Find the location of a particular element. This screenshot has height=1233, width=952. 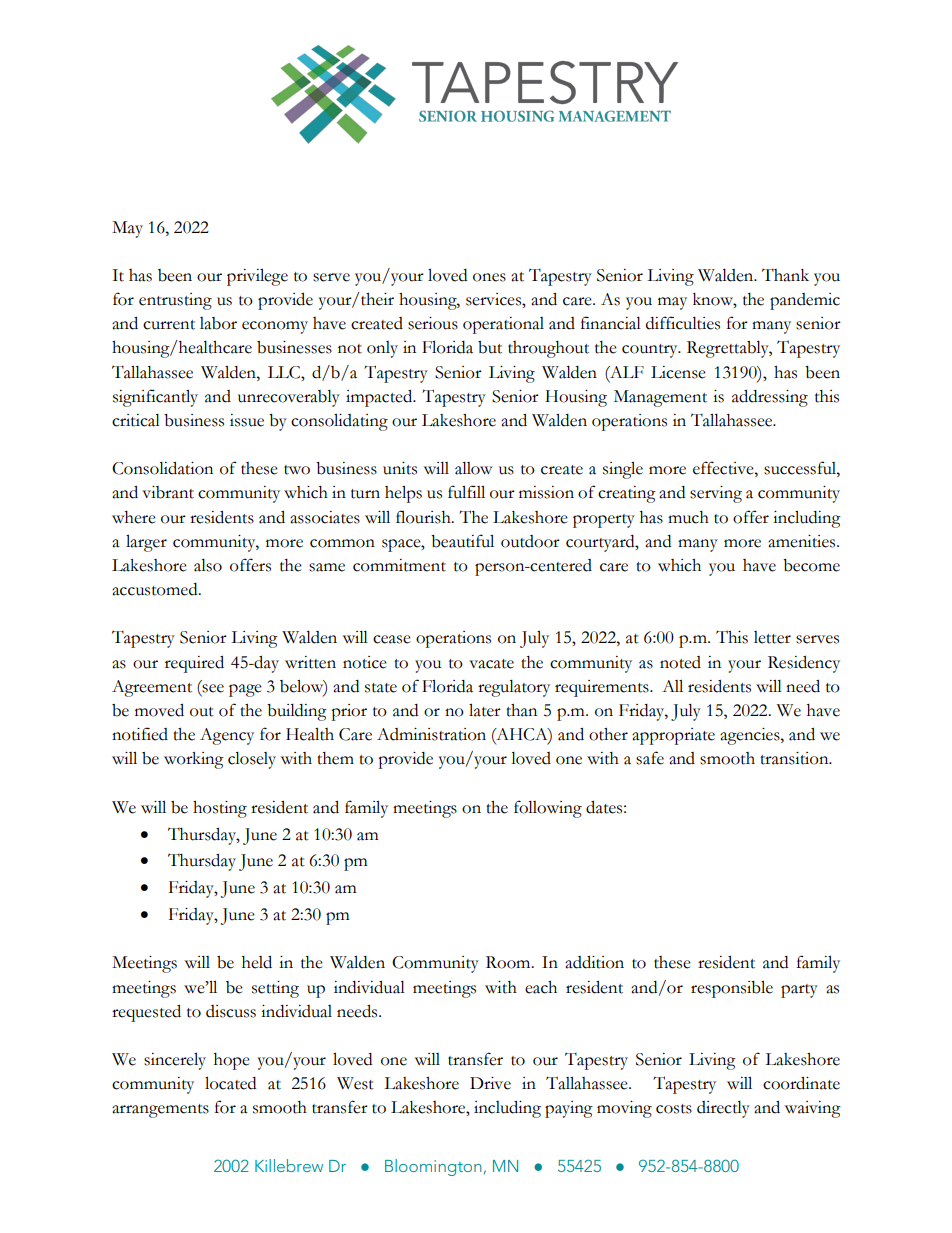

labor is located at coordinates (218, 323).
